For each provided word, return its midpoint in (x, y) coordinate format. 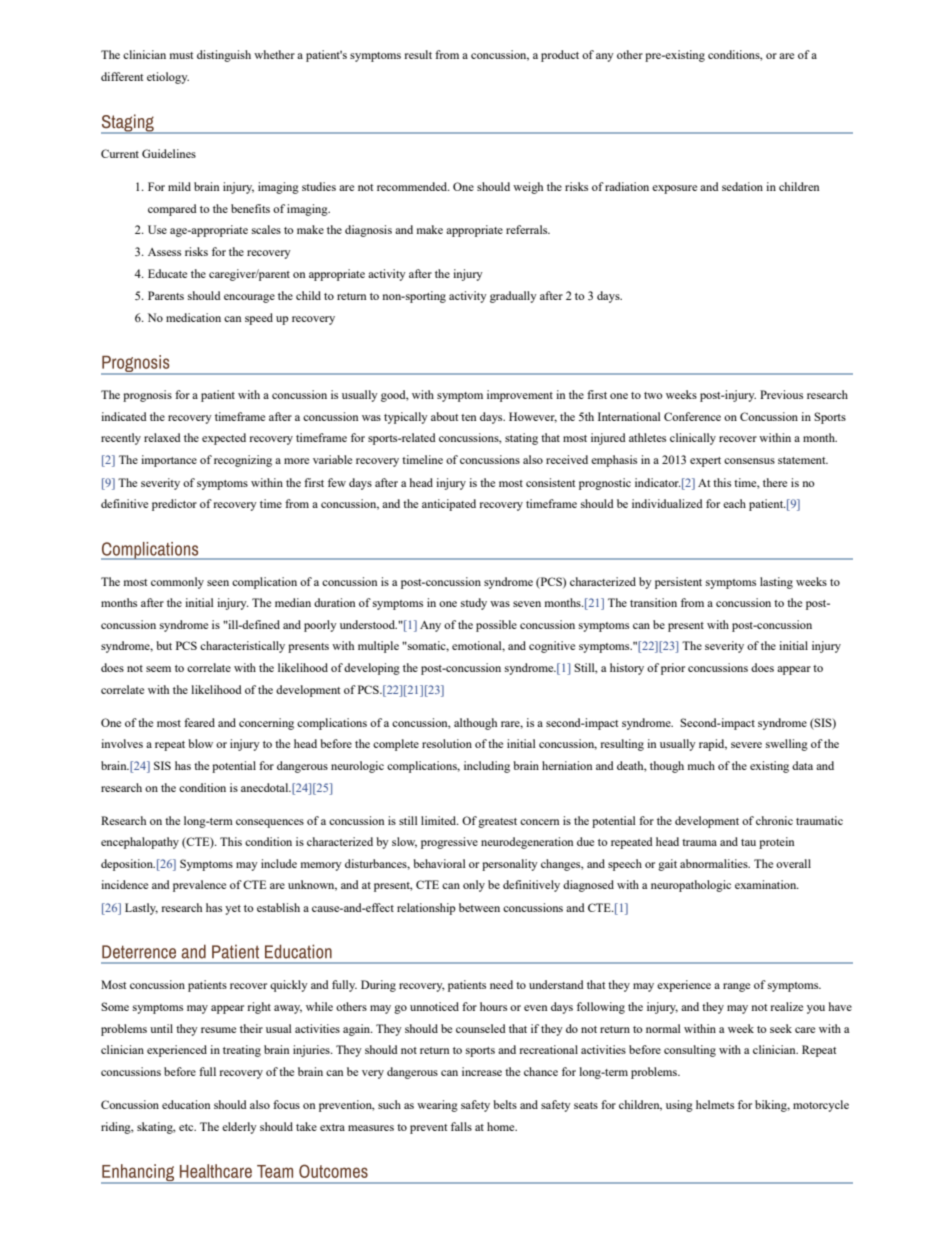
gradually (513, 297)
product (560, 56)
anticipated (449, 505)
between (479, 907)
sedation (742, 186)
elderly (239, 1128)
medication (193, 317)
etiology (168, 78)
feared (199, 722)
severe (746, 745)
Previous (781, 394)
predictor (174, 505)
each (734, 503)
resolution (447, 743)
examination (767, 884)
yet (233, 910)
